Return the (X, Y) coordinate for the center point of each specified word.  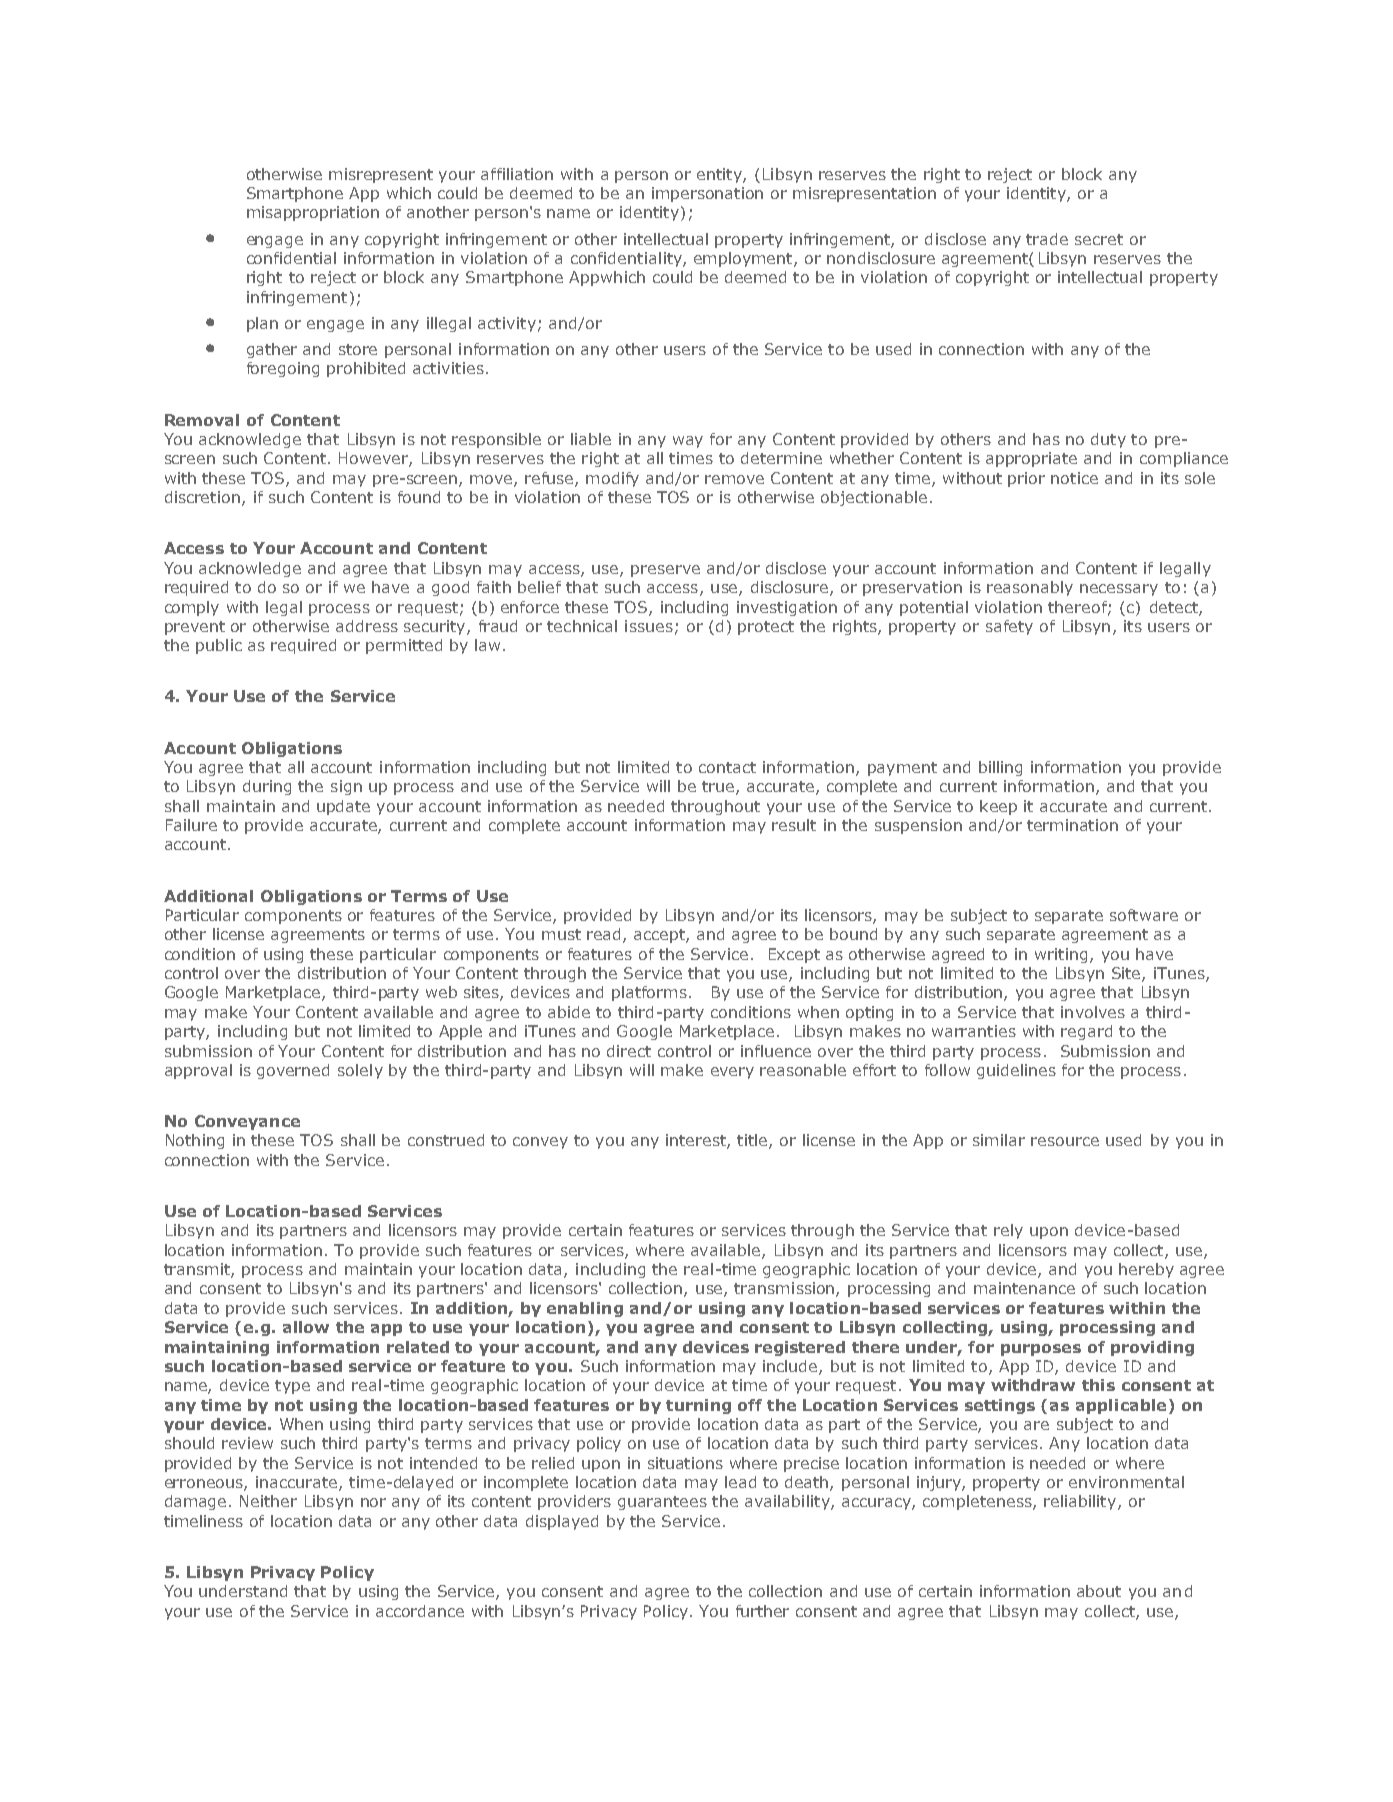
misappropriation (313, 213)
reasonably (1030, 588)
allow (306, 1327)
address (367, 626)
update (343, 807)
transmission (785, 1289)
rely (1008, 1231)
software (1144, 915)
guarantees (662, 1503)
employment (744, 259)
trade (1047, 239)
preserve (665, 571)
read (605, 935)
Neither (268, 1501)
